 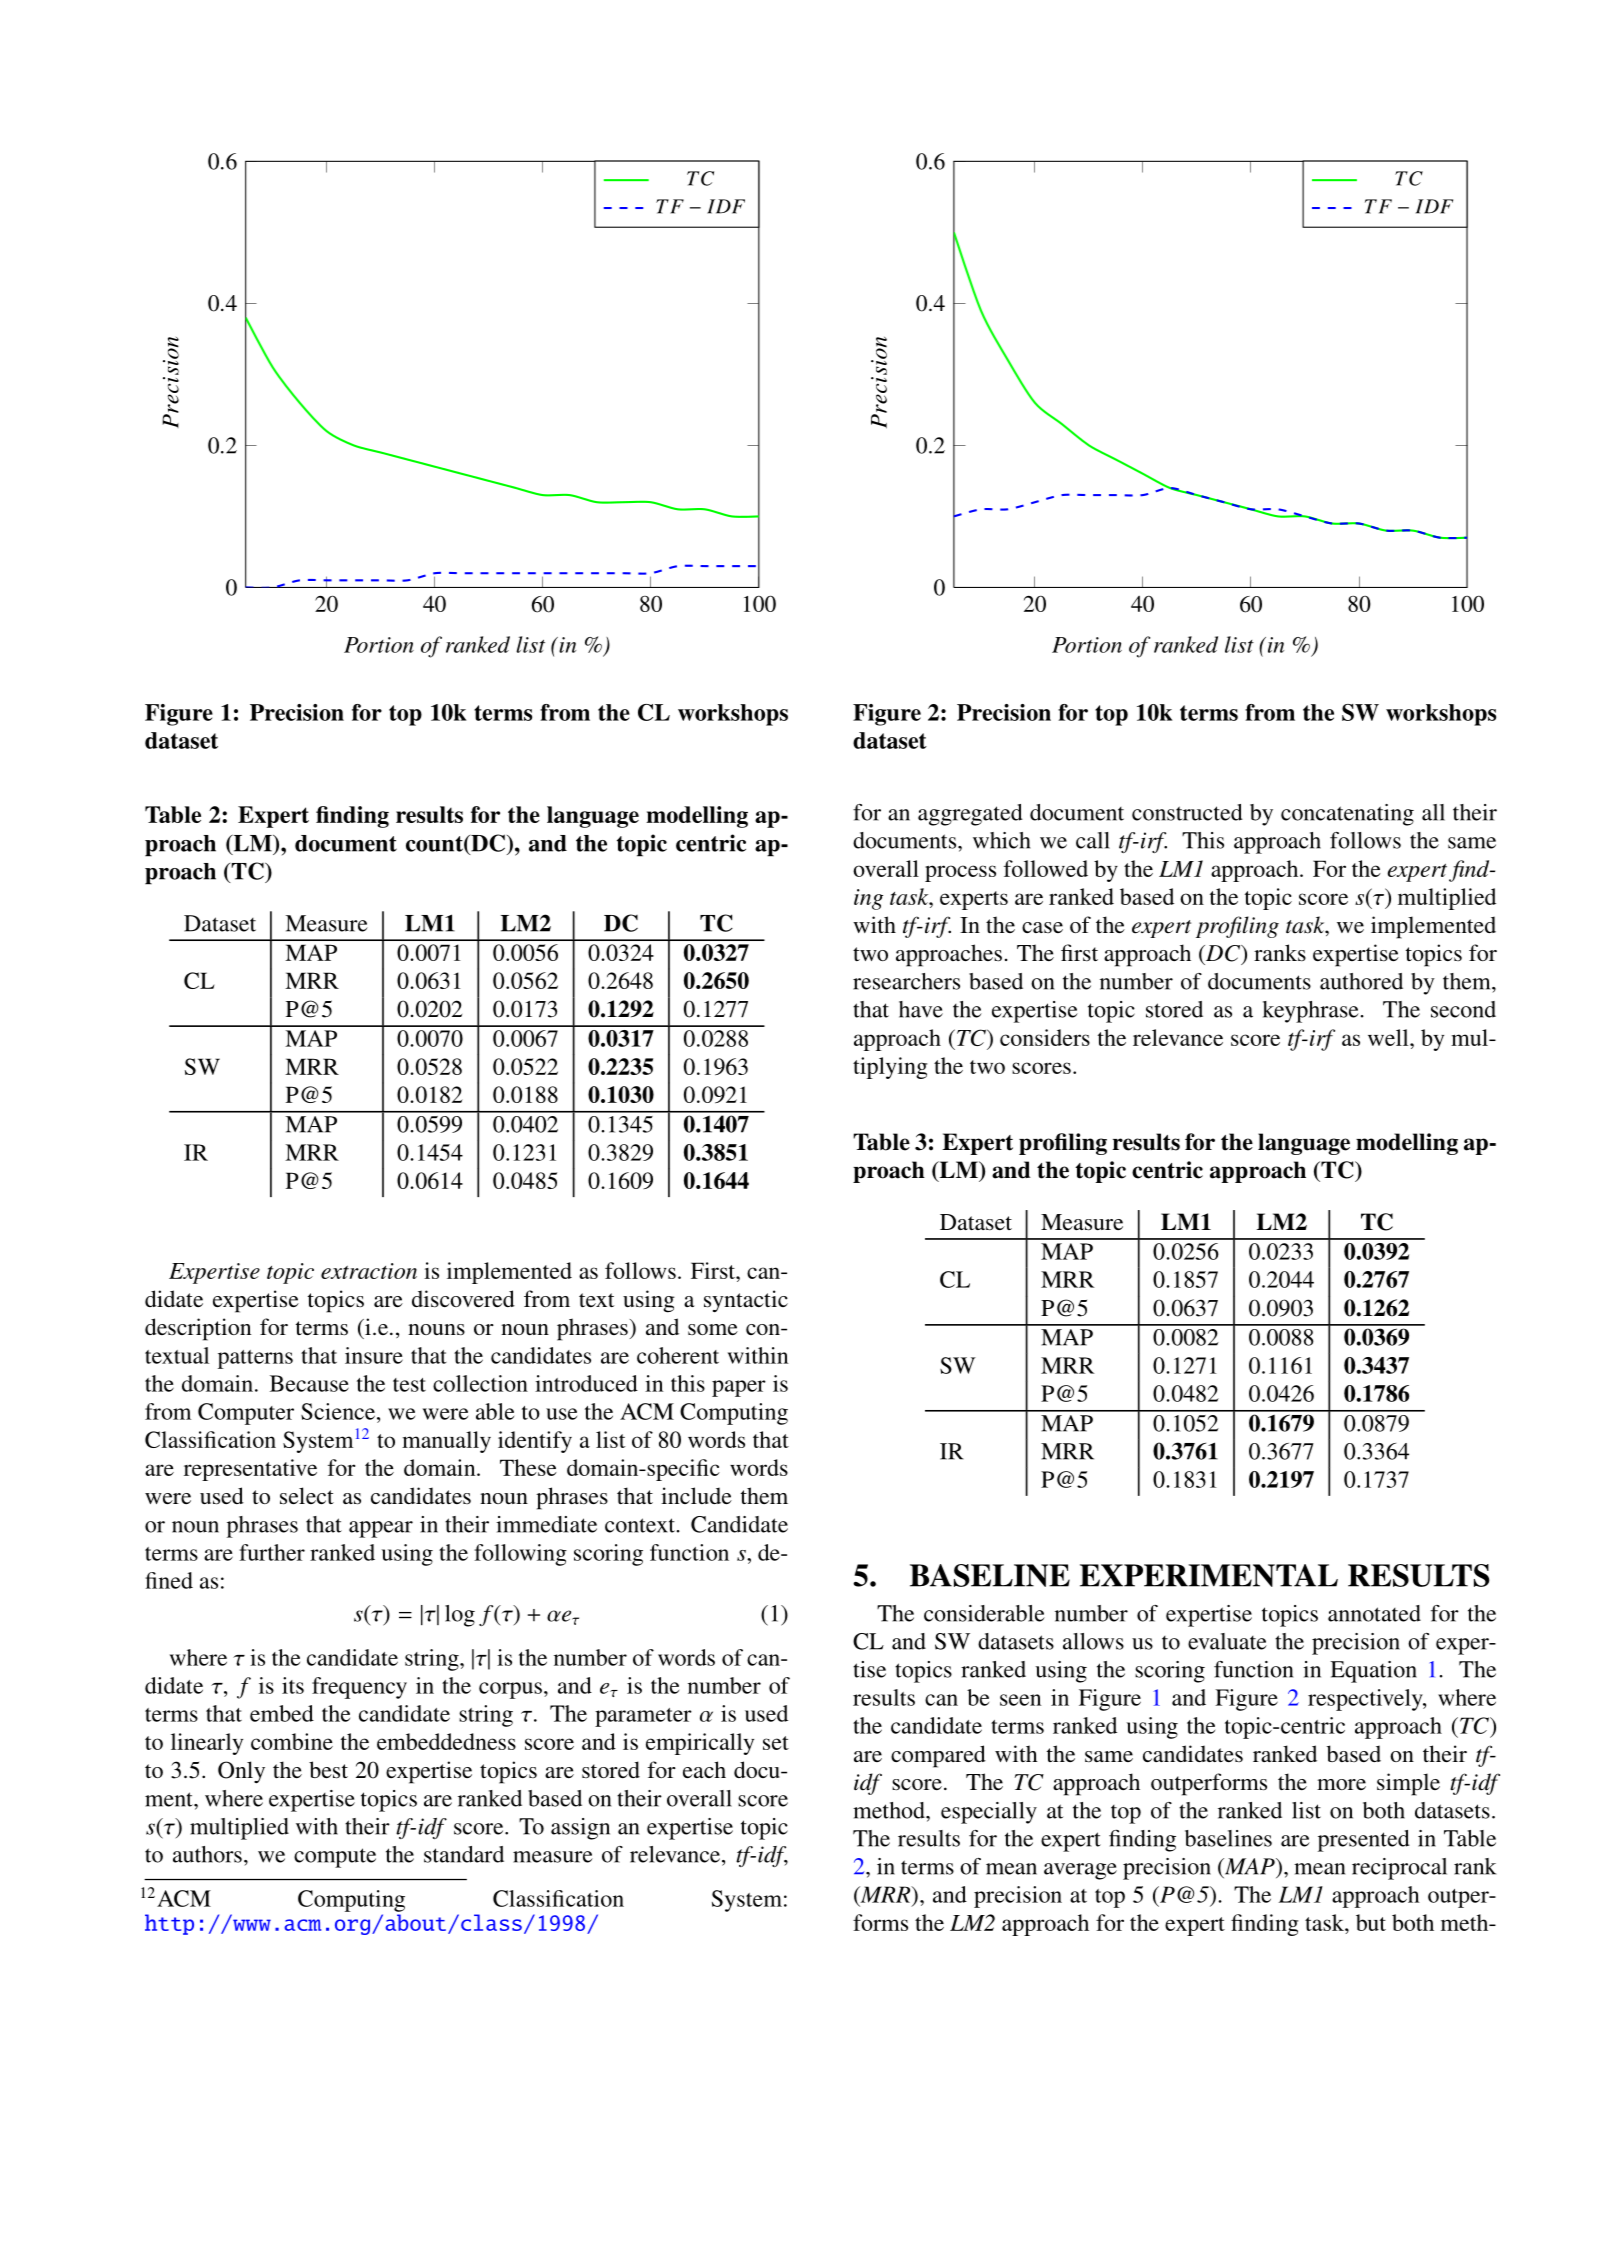 I want to click on extraction, so click(x=369, y=1271).
